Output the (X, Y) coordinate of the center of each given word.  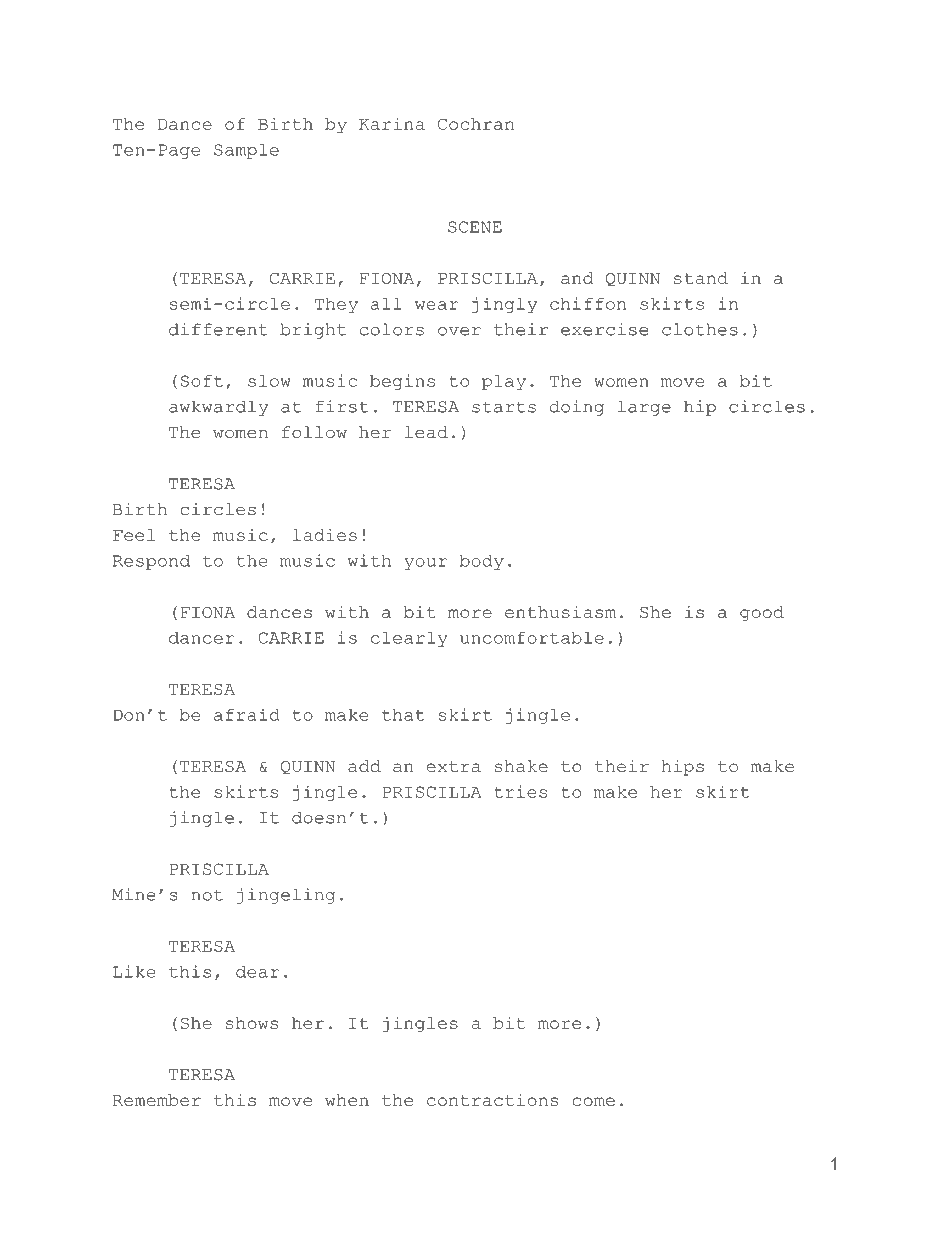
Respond (151, 562)
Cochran (476, 124)
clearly (409, 639)
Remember (157, 1100)
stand (701, 278)
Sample (246, 151)
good (762, 614)
